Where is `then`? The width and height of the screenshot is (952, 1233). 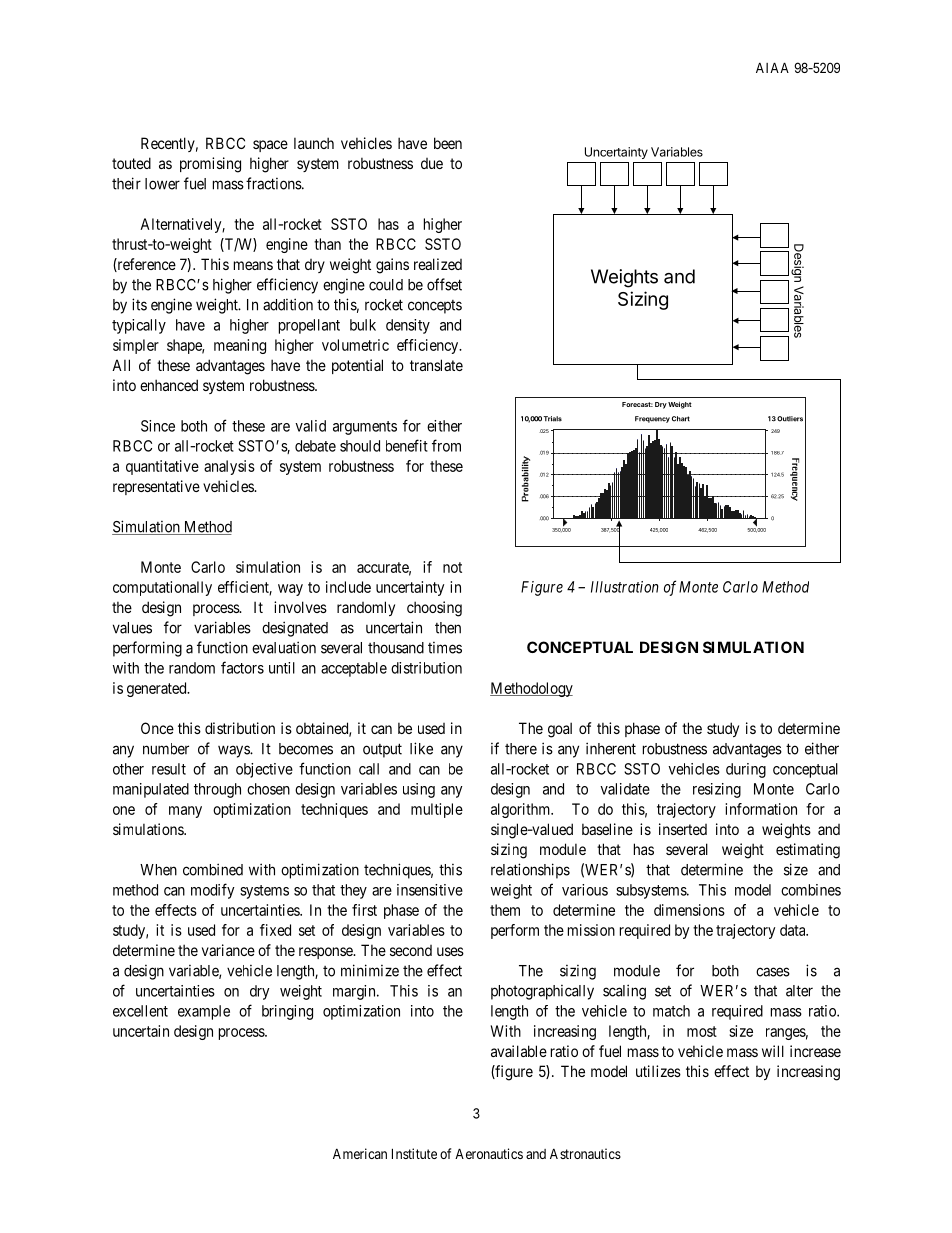
then is located at coordinates (448, 628).
